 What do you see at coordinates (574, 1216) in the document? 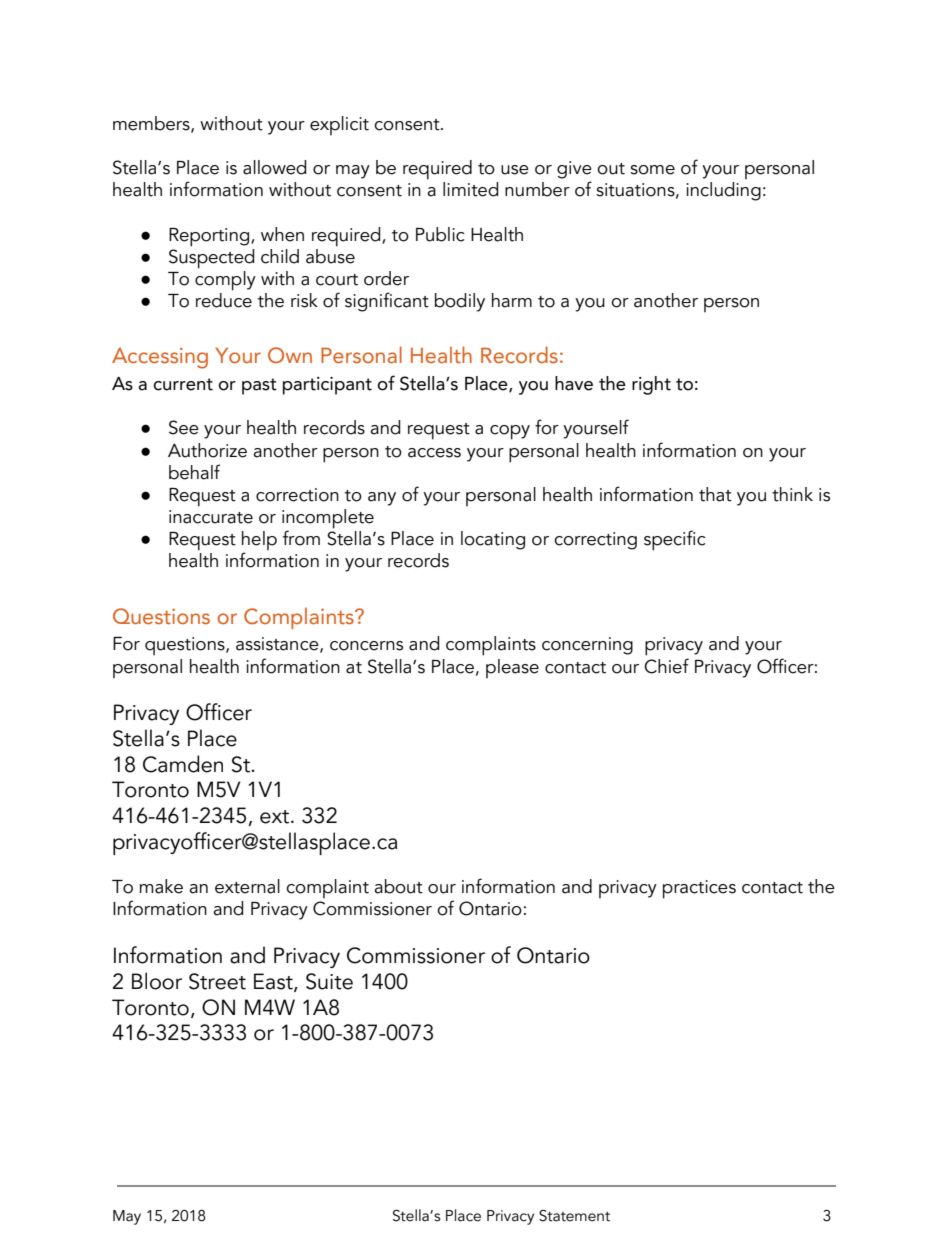
I see `Statement` at bounding box center [574, 1216].
